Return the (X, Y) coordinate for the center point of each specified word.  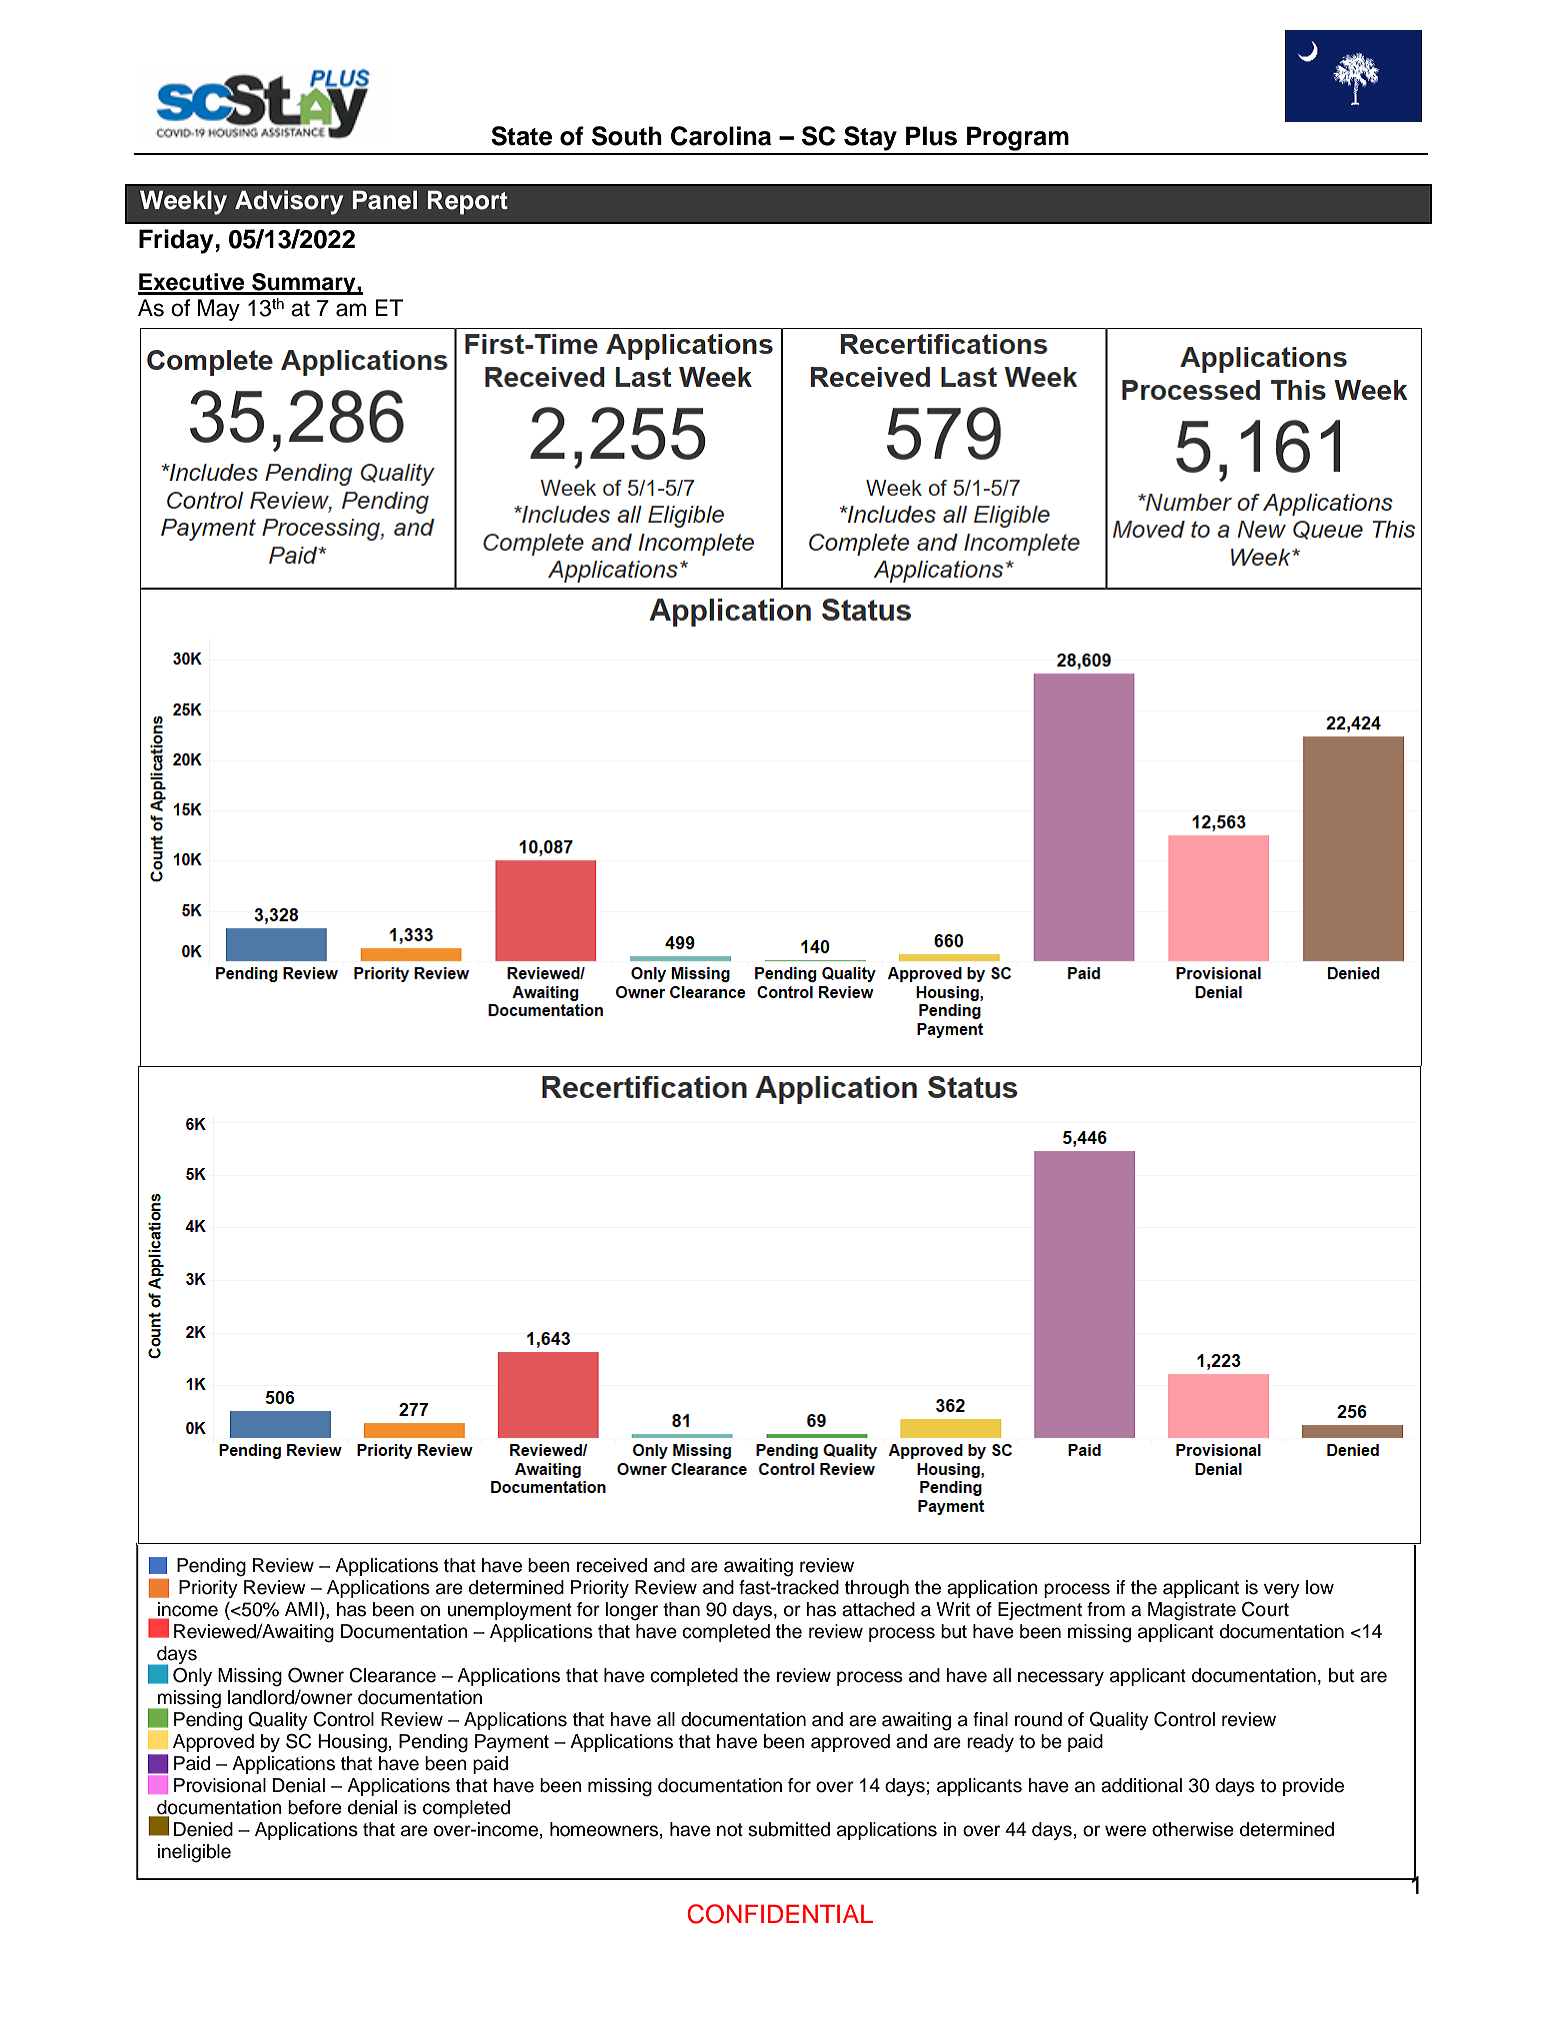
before (315, 1807)
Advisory (289, 202)
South (627, 136)
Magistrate (1192, 1611)
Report (468, 202)
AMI (301, 1609)
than (681, 1609)
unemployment (510, 1611)
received (612, 1565)
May (219, 310)
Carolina (721, 136)
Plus (931, 136)
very (1282, 1590)
